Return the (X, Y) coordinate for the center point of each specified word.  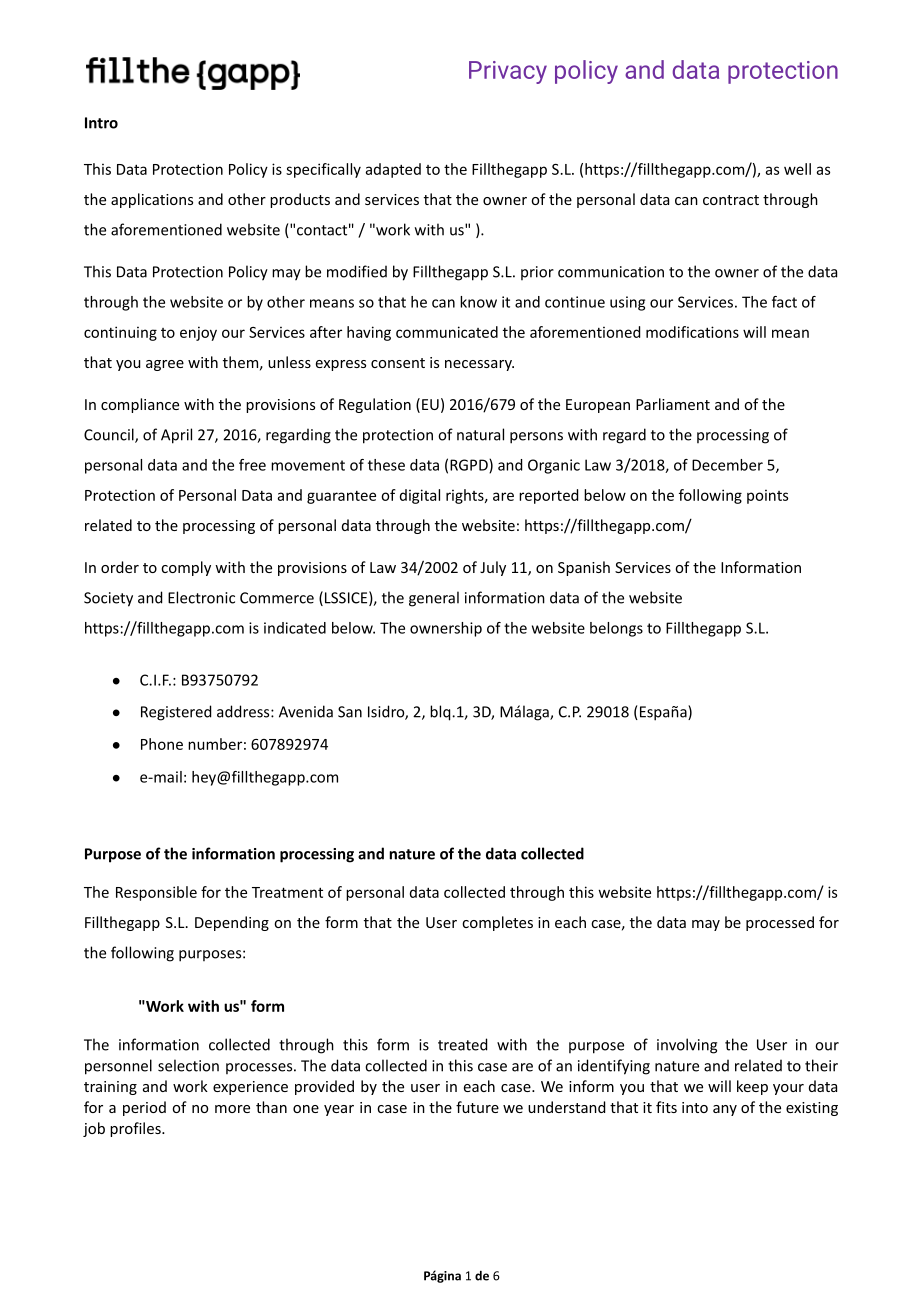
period (144, 1108)
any (725, 1110)
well (797, 169)
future (477, 1107)
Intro (101, 123)
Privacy (508, 72)
